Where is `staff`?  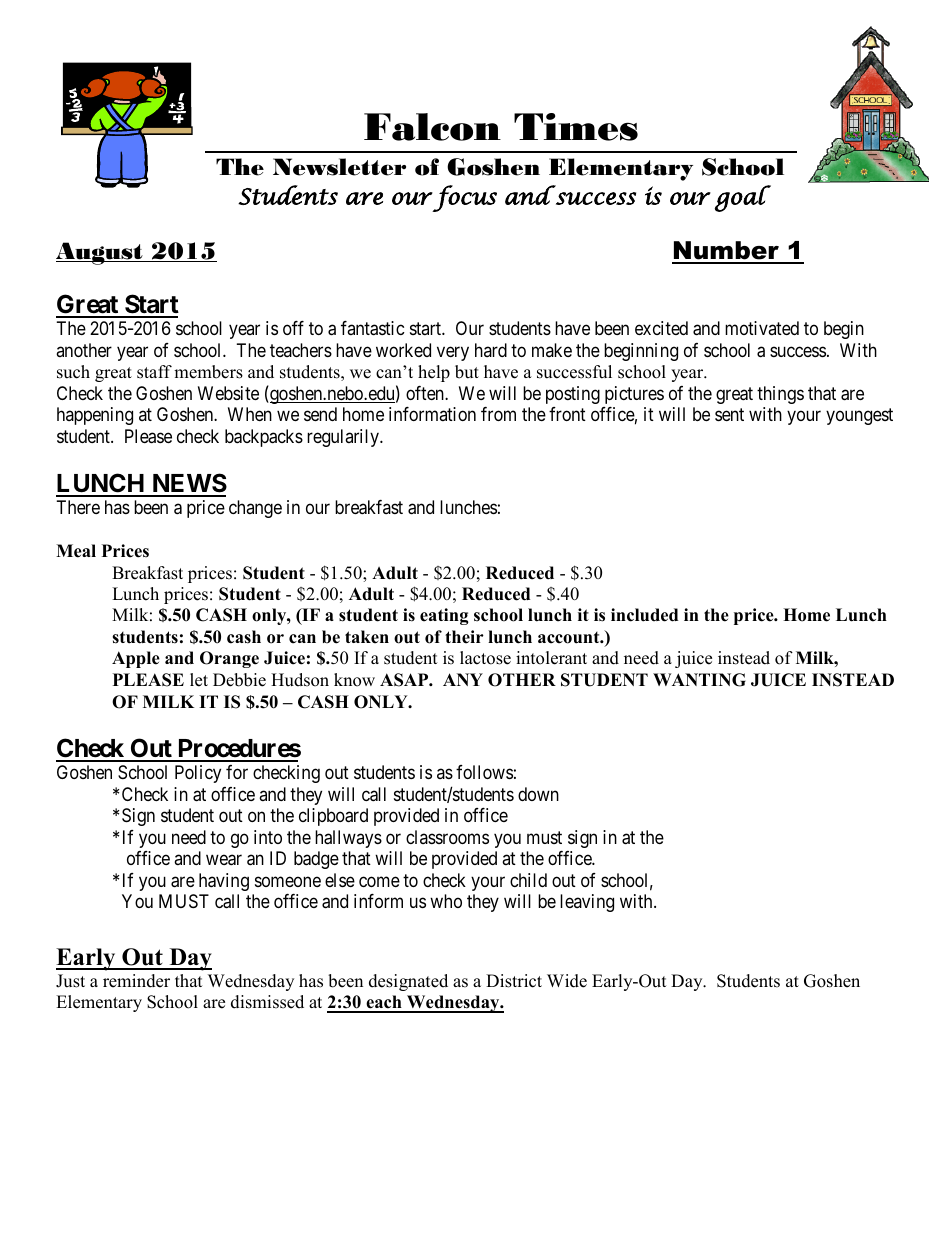
staff is located at coordinates (154, 372).
